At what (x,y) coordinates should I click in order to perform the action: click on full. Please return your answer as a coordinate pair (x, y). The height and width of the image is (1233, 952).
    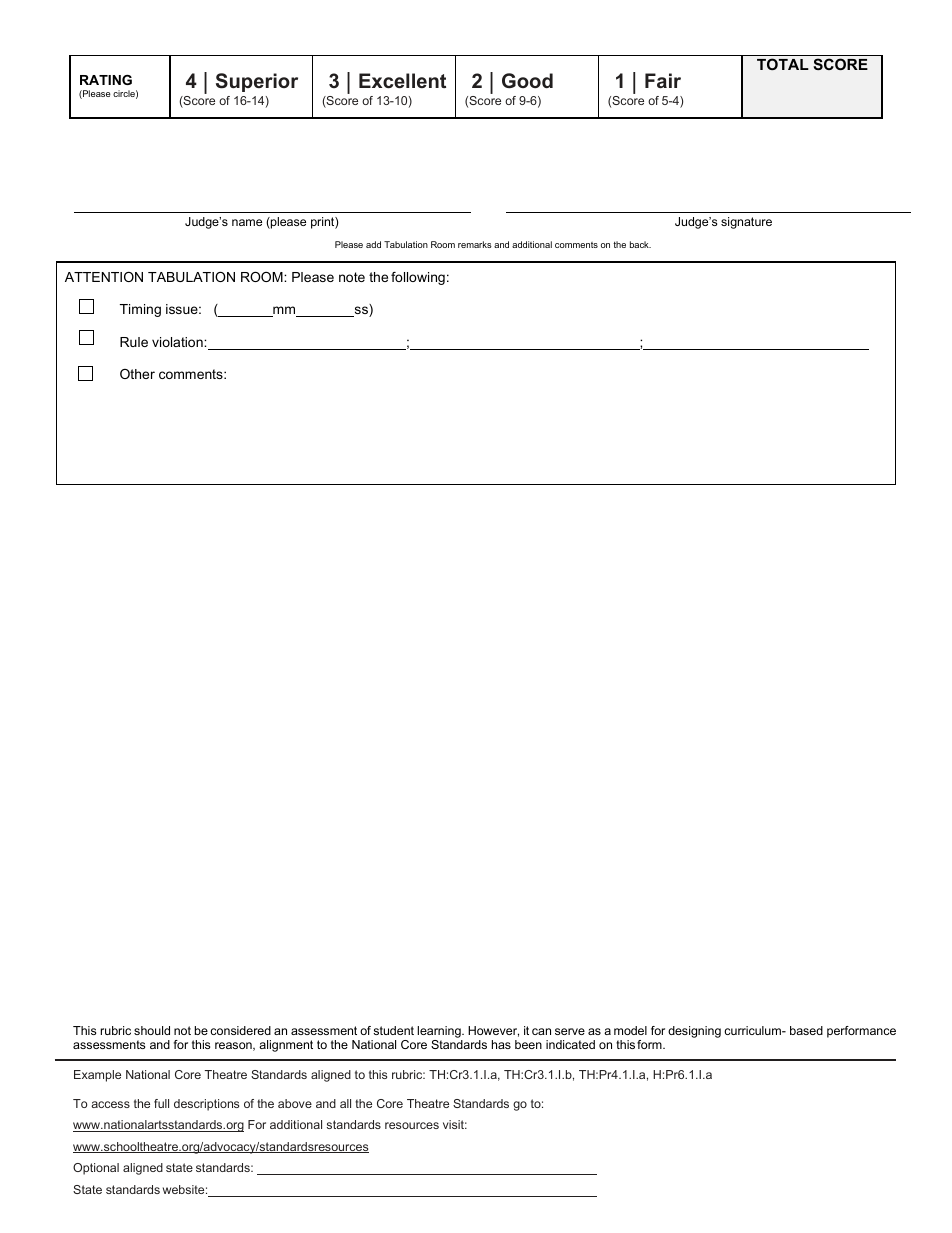
    Looking at the image, I should click on (161, 1103).
